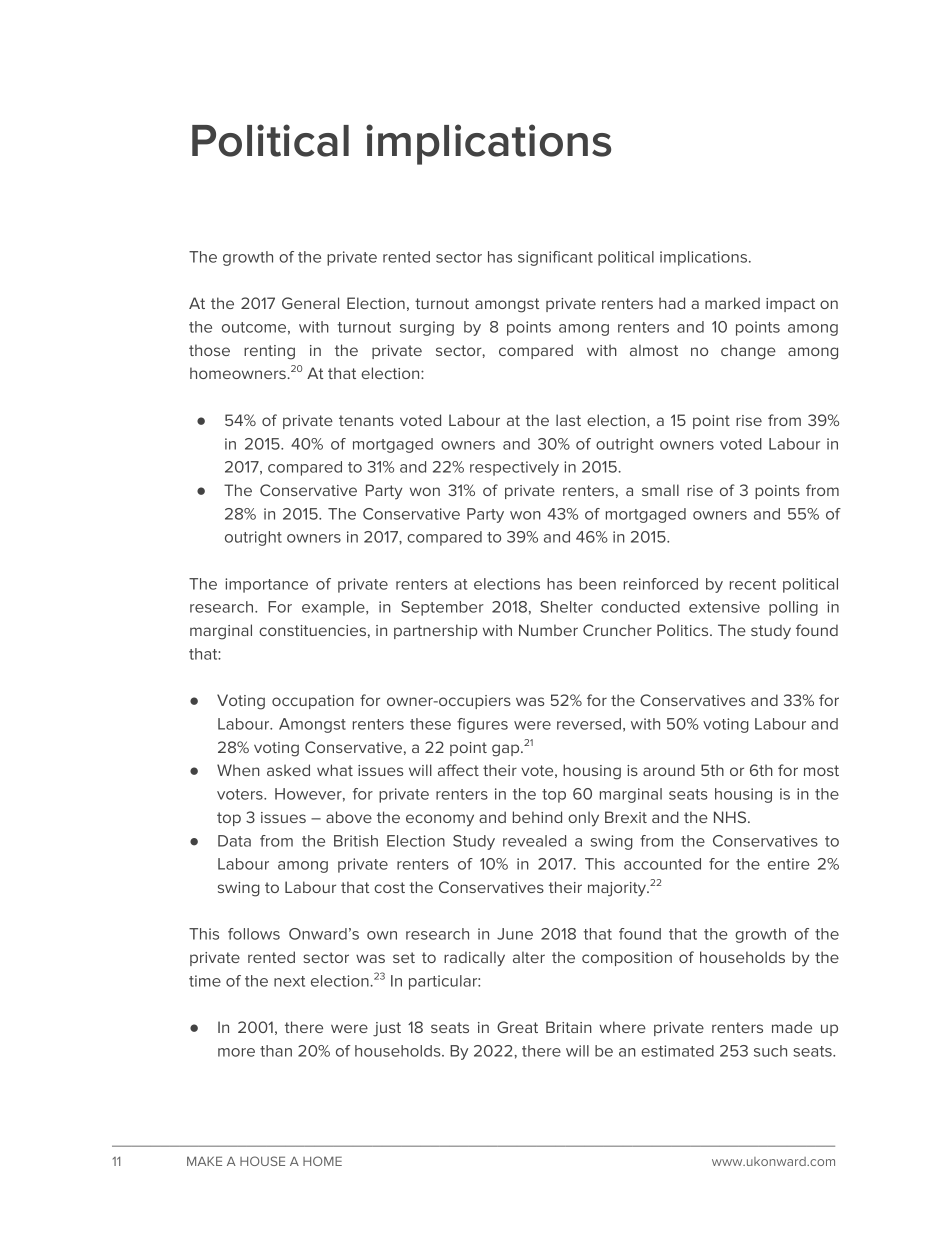 This screenshot has width=952, height=1233. I want to click on marked, so click(732, 303).
